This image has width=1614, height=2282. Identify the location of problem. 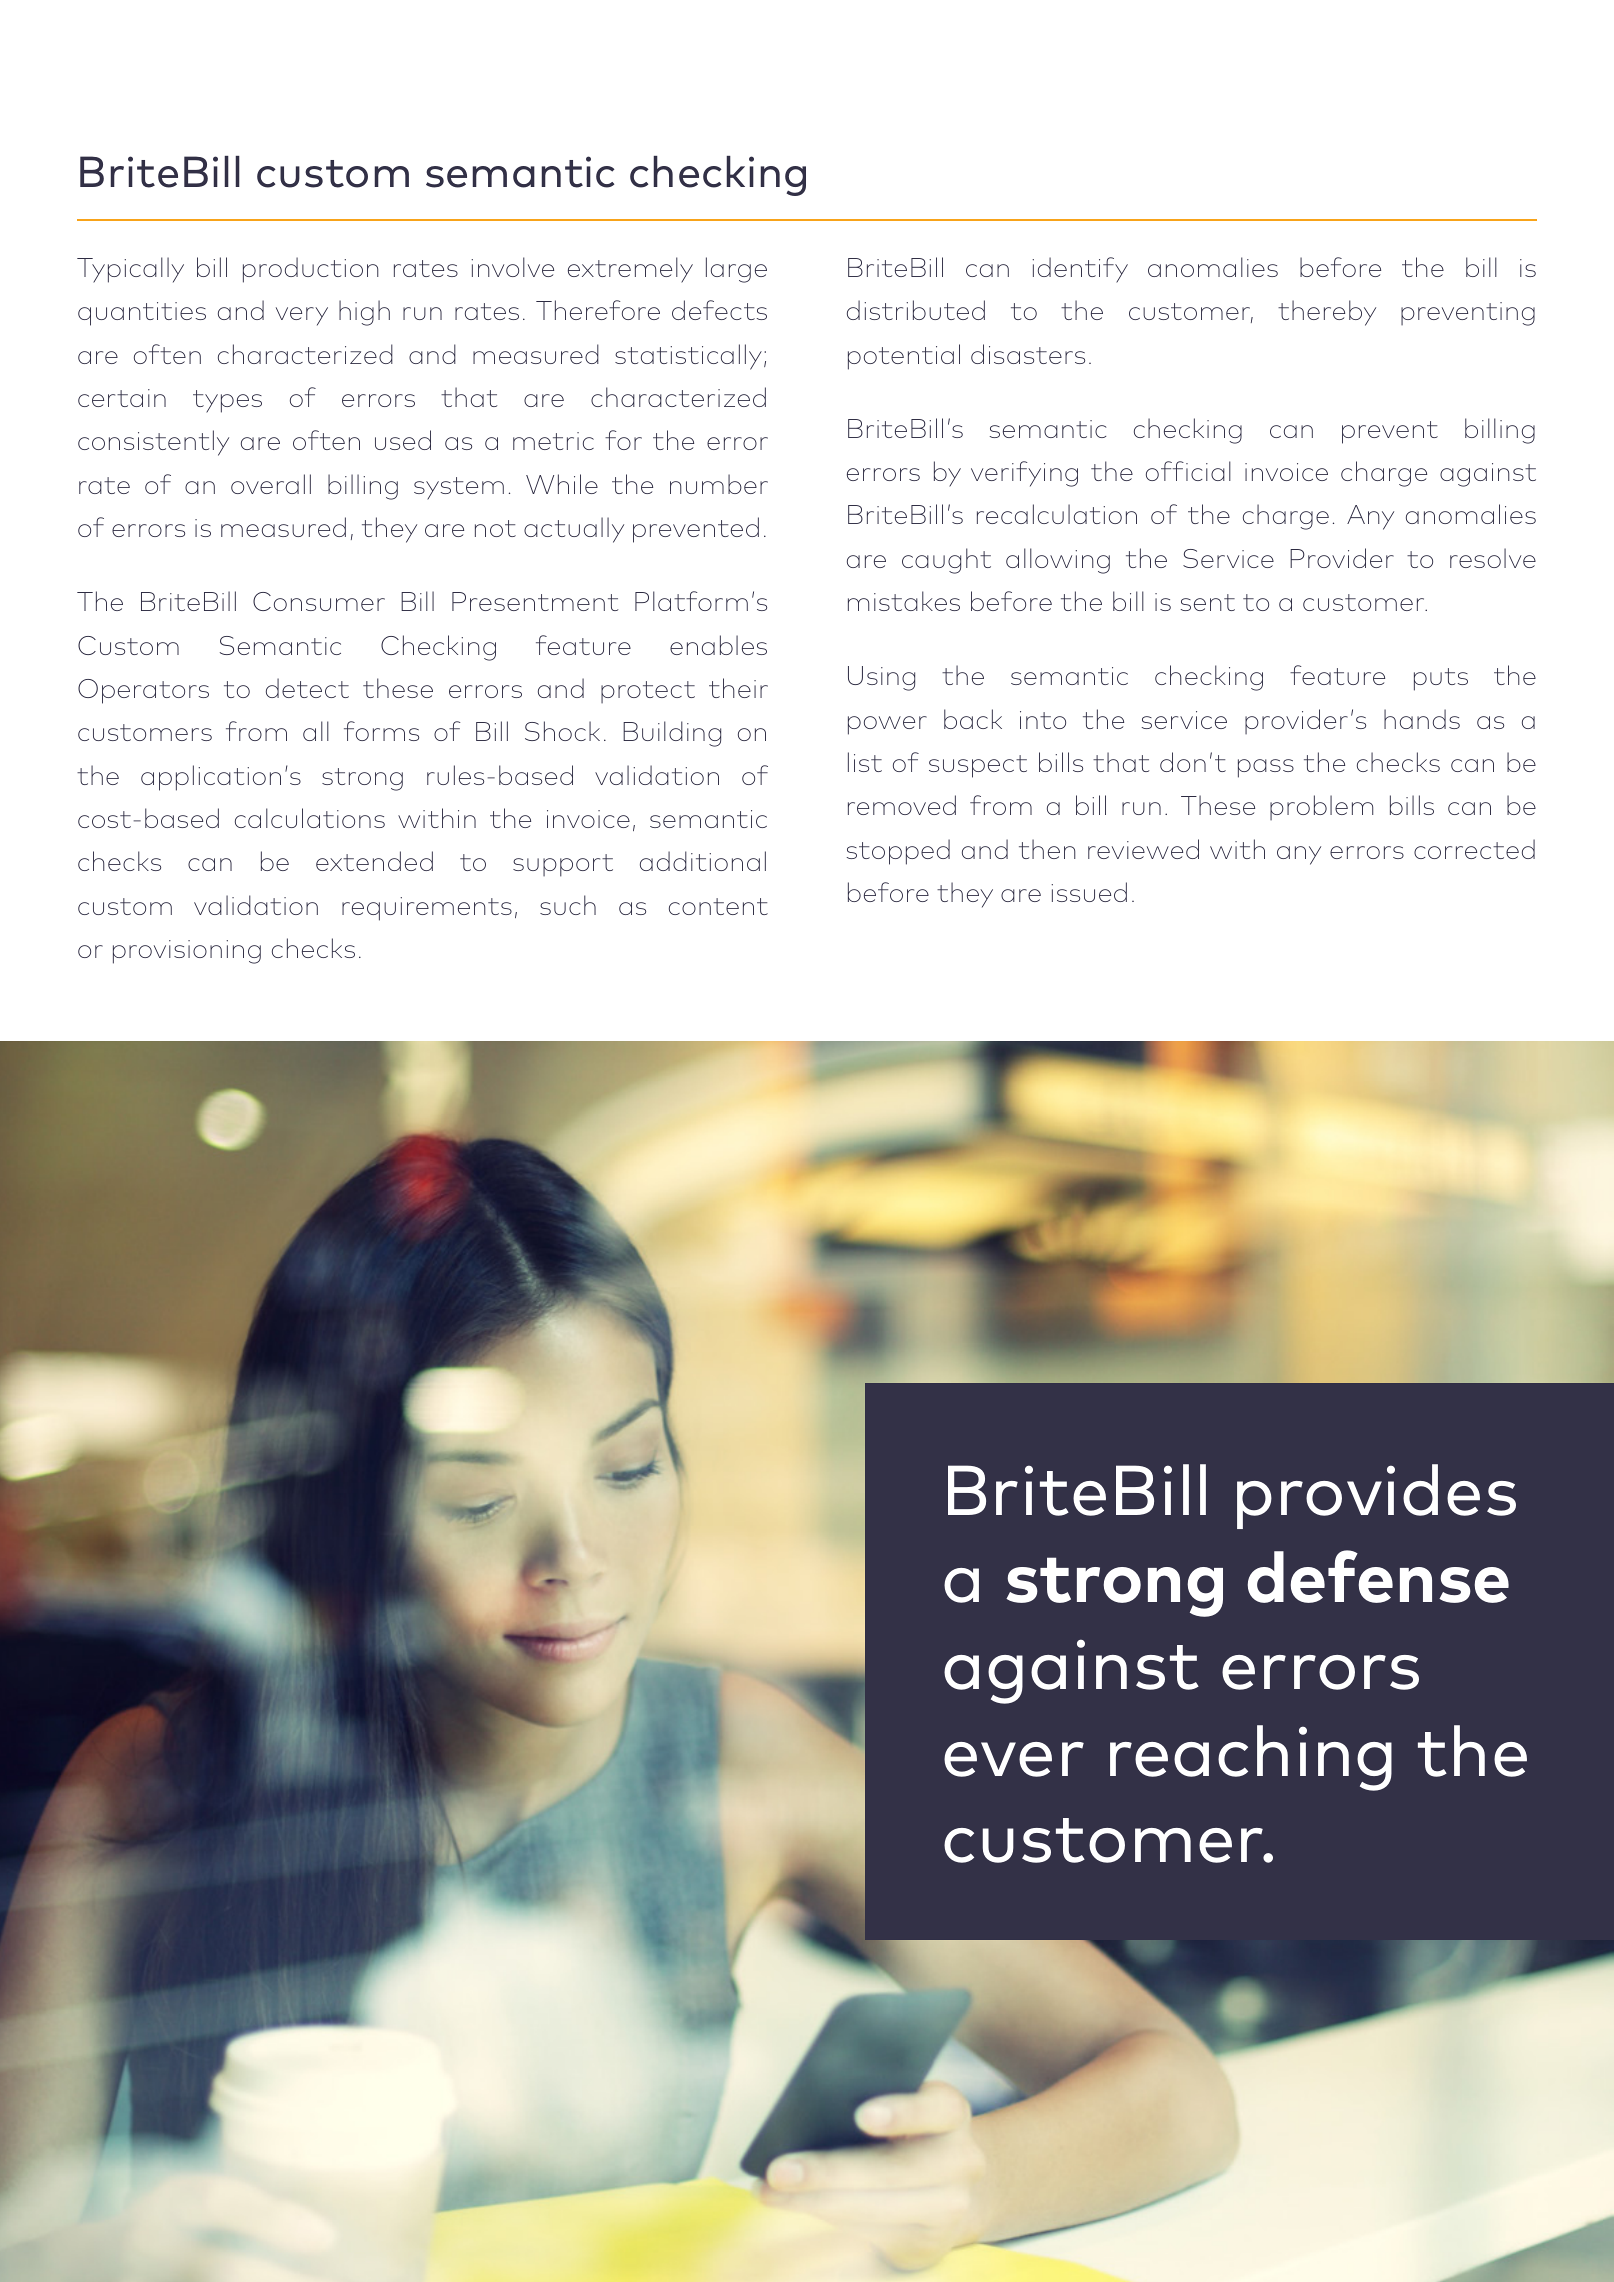
(1321, 807).
